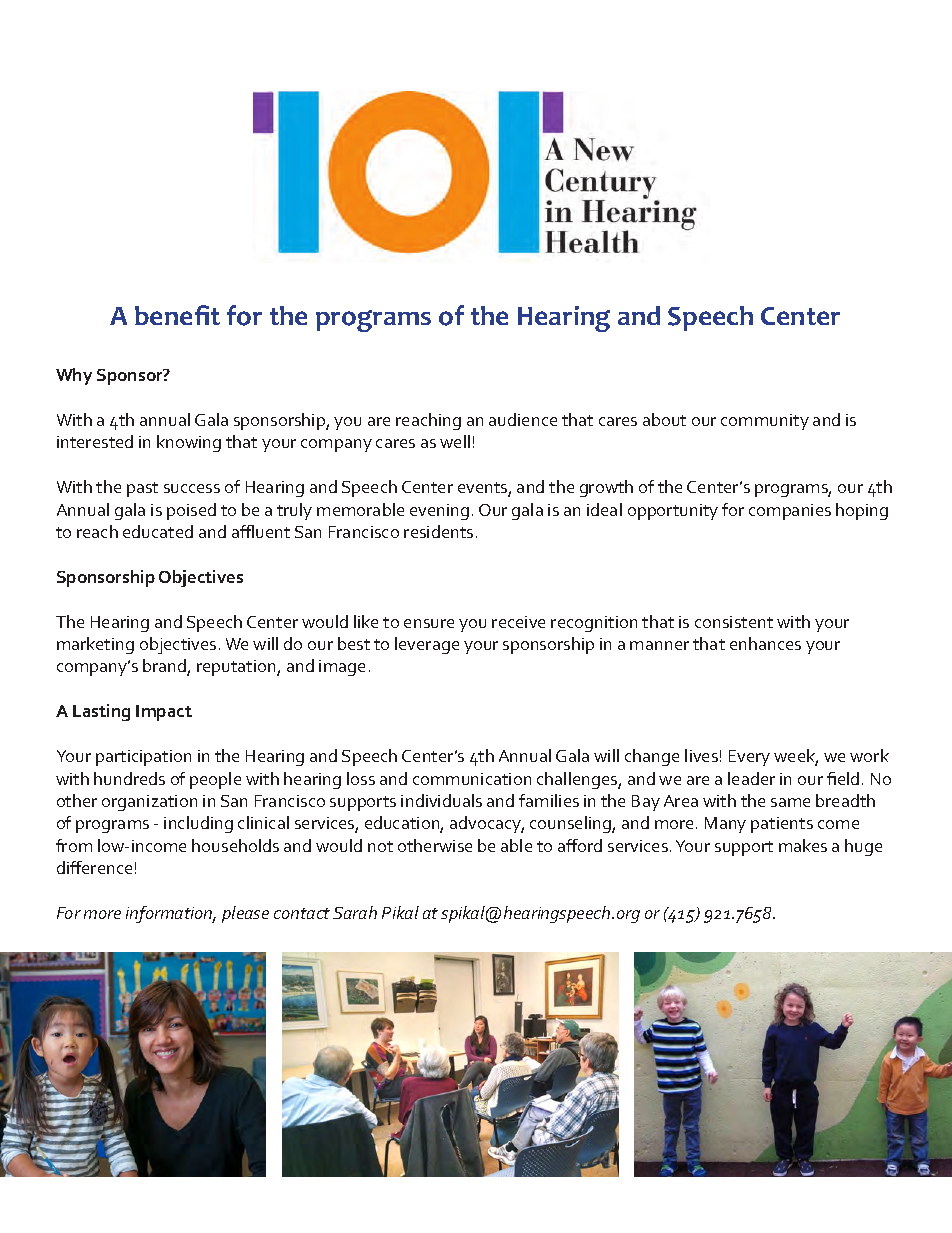 The width and height of the screenshot is (952, 1233). What do you see at coordinates (177, 315) in the screenshot?
I see `benefit` at bounding box center [177, 315].
